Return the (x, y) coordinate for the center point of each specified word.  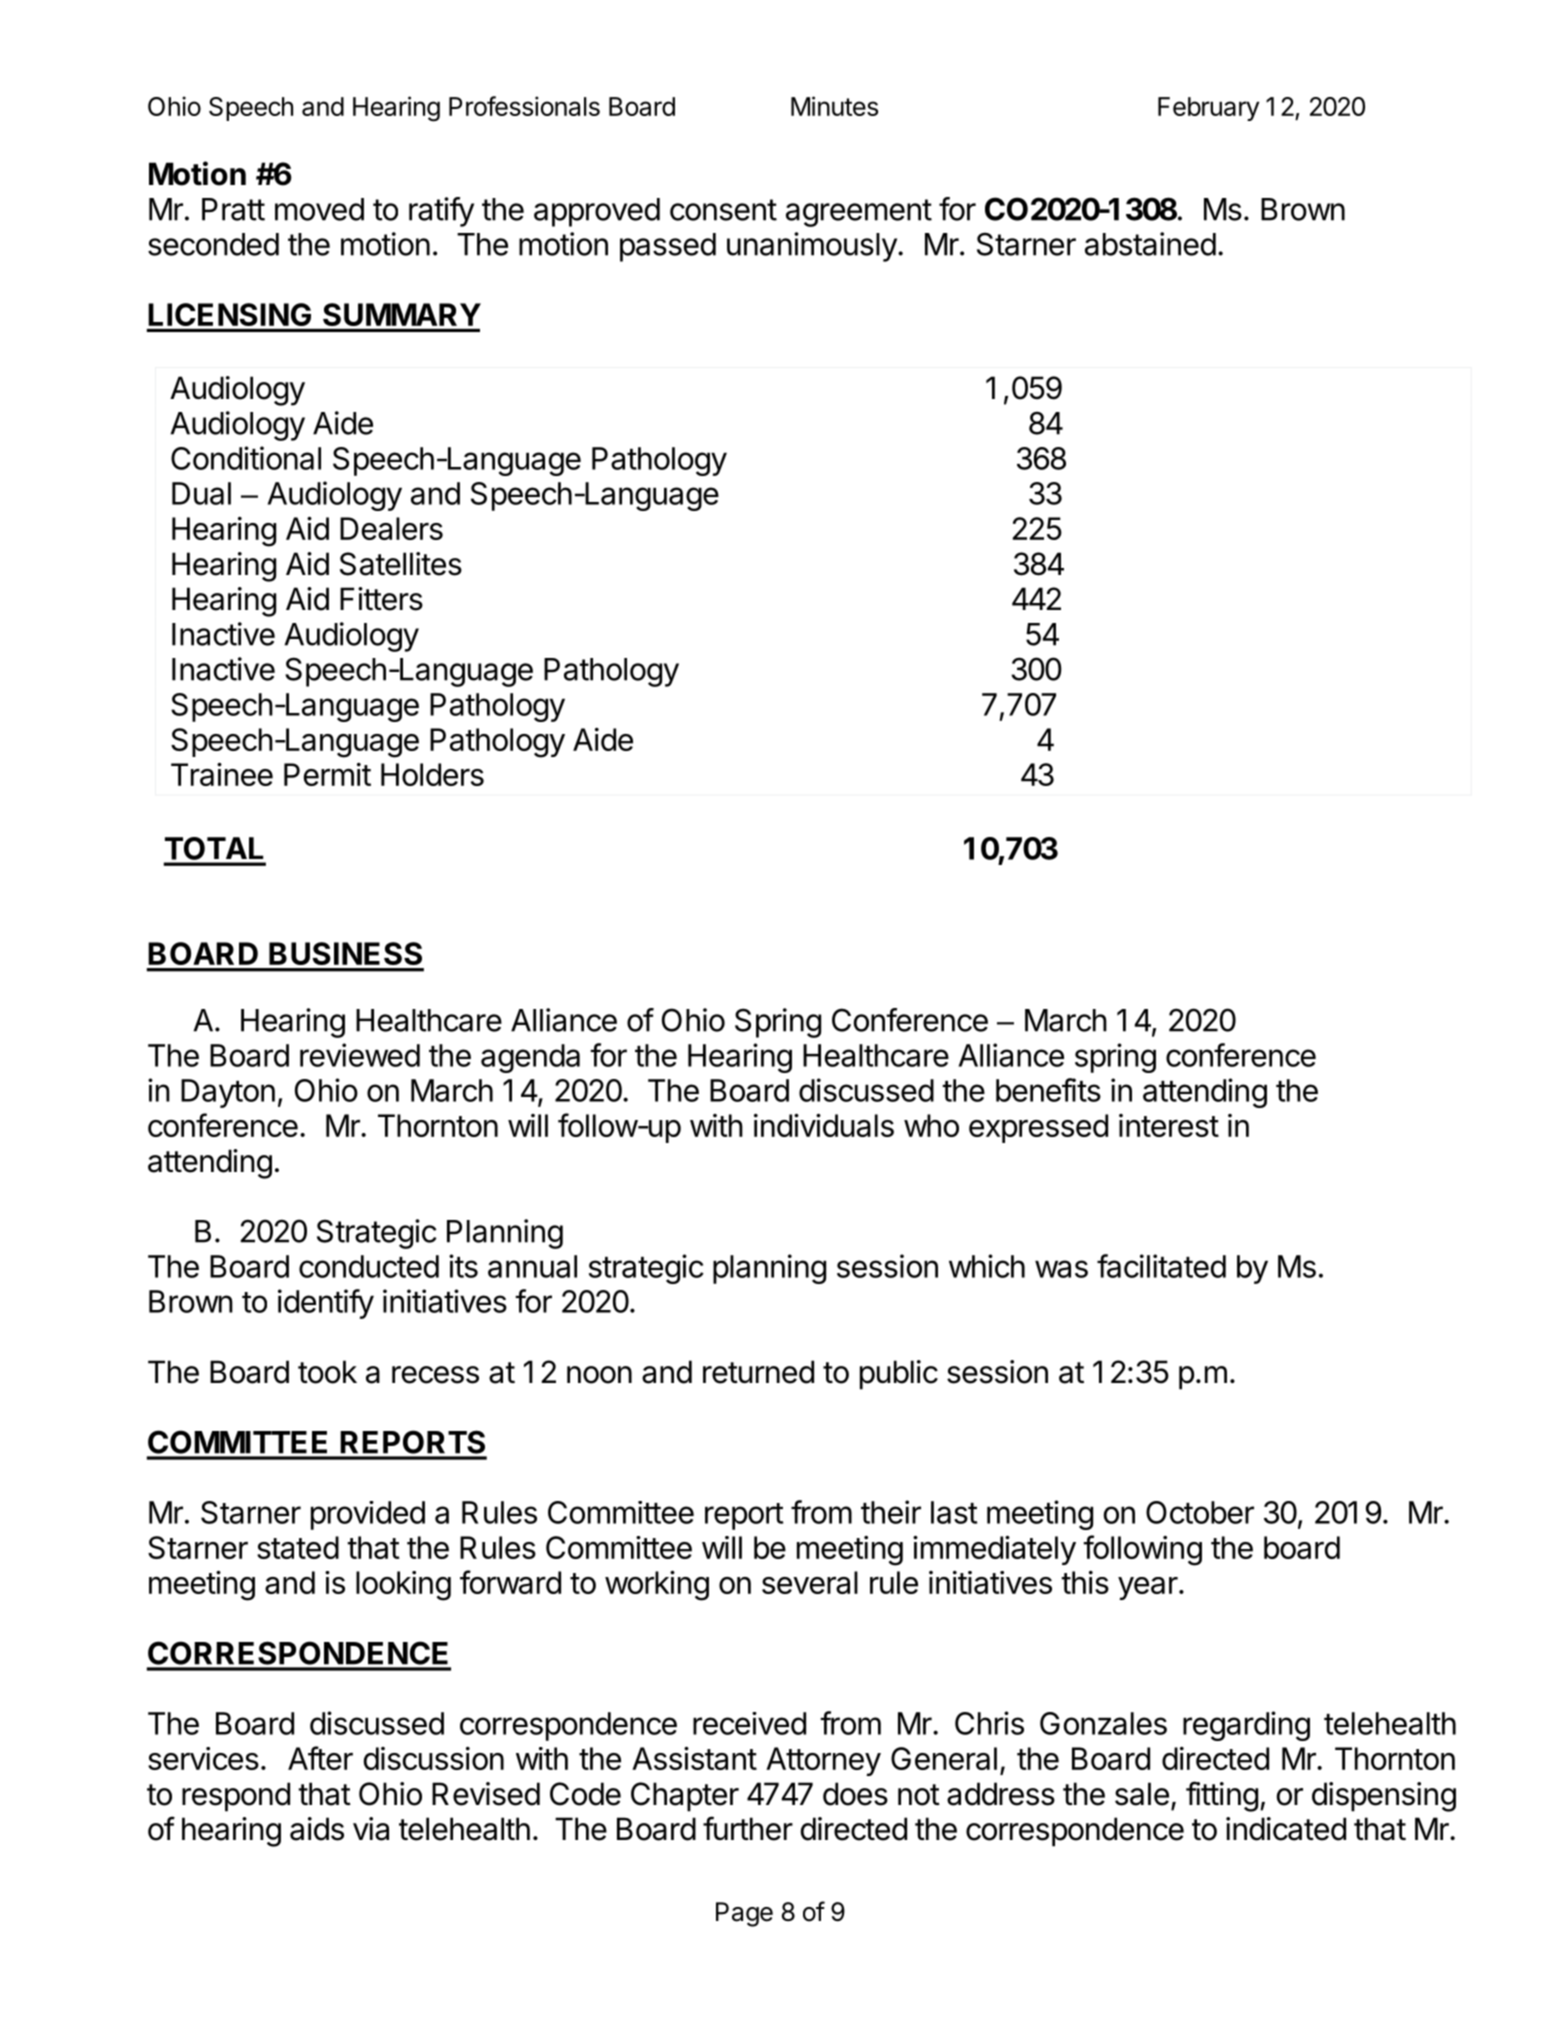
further (748, 1828)
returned (758, 1372)
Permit (327, 774)
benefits (1048, 1090)
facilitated (1161, 1266)
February (1208, 109)
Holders (432, 774)
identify (326, 1304)
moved (319, 209)
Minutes (834, 106)
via (371, 1829)
